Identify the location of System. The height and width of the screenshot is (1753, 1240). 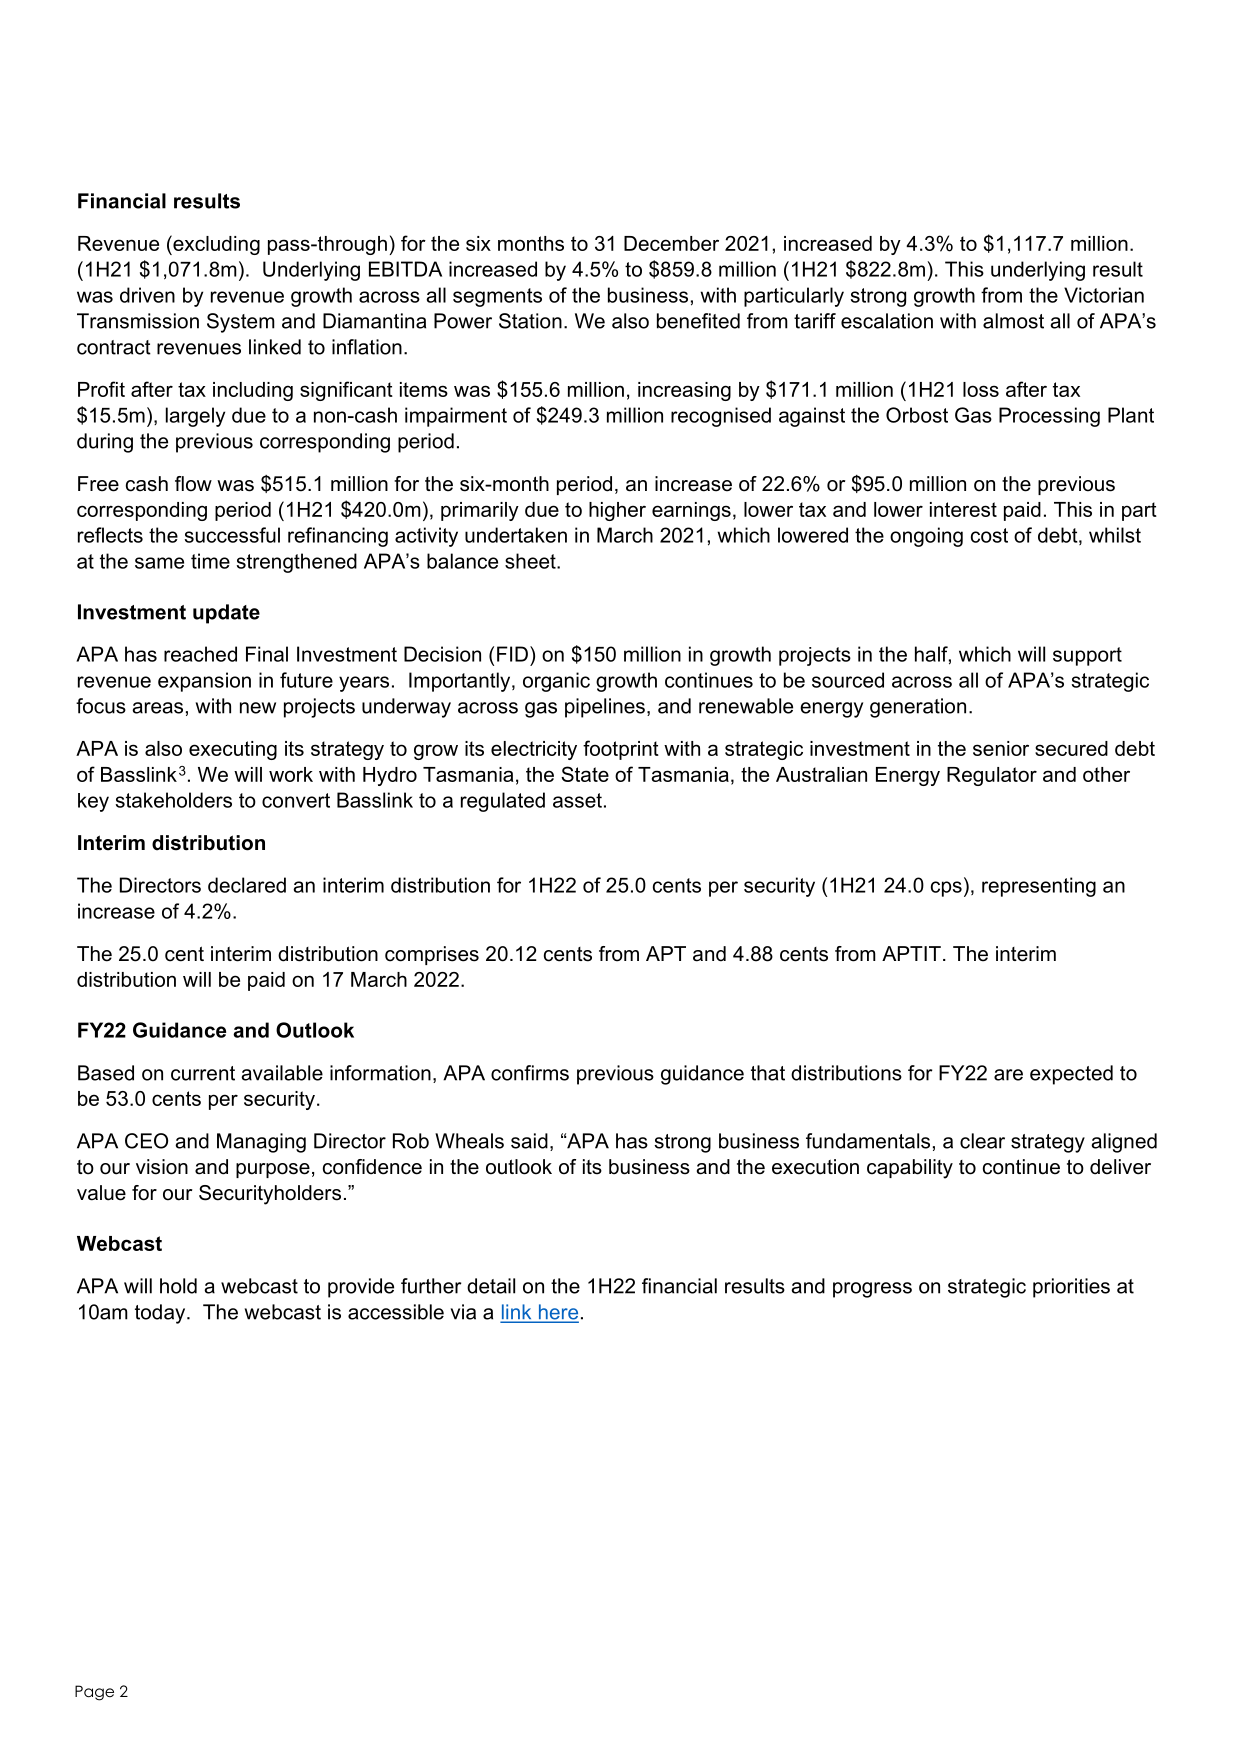
(241, 323).
